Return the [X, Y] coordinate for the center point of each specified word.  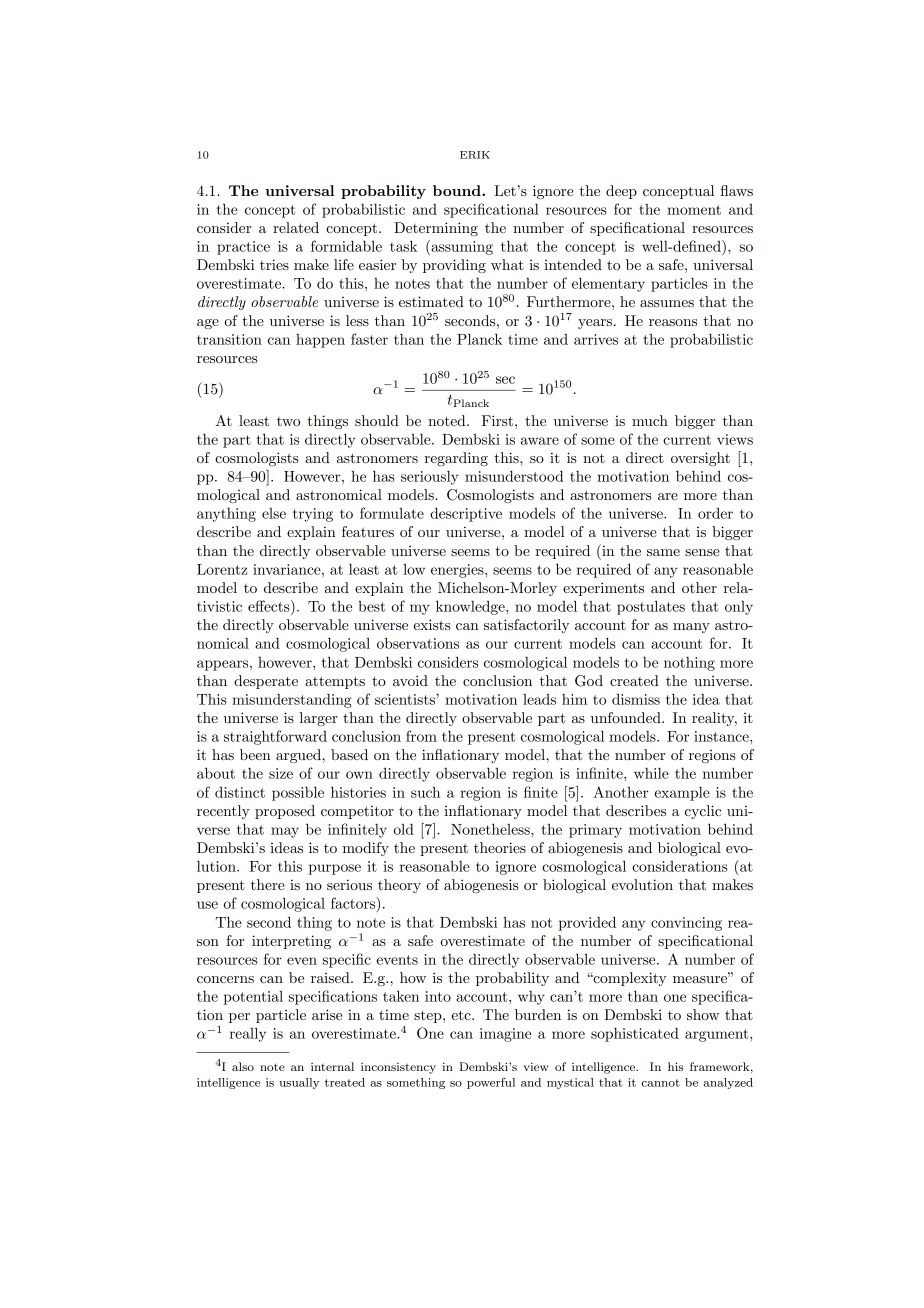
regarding [456, 459]
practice [243, 248]
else [274, 513]
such [425, 792]
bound [458, 190]
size [281, 773]
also [243, 1066]
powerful [491, 1083]
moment [694, 210]
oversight [700, 459]
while [651, 773]
